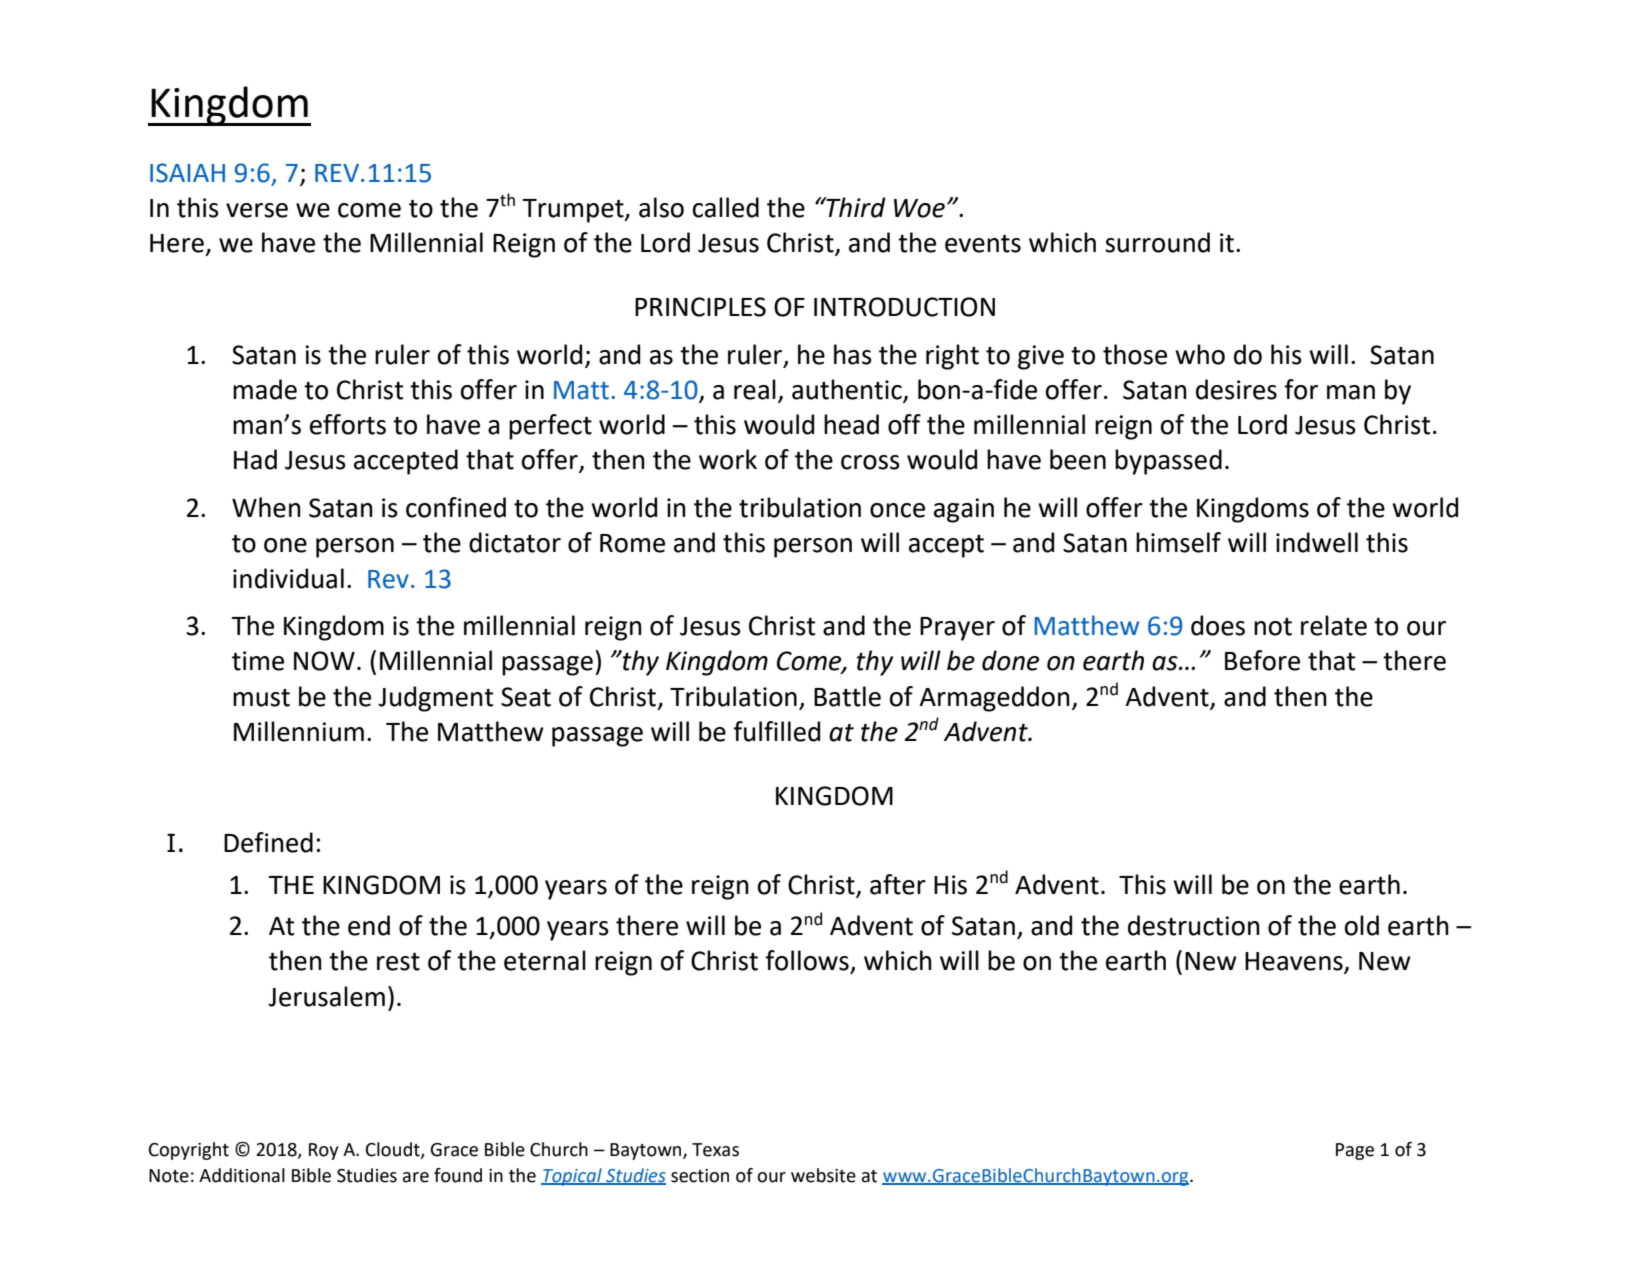  Describe the element at coordinates (715, 1150) in the screenshot. I see `Texas` at that location.
